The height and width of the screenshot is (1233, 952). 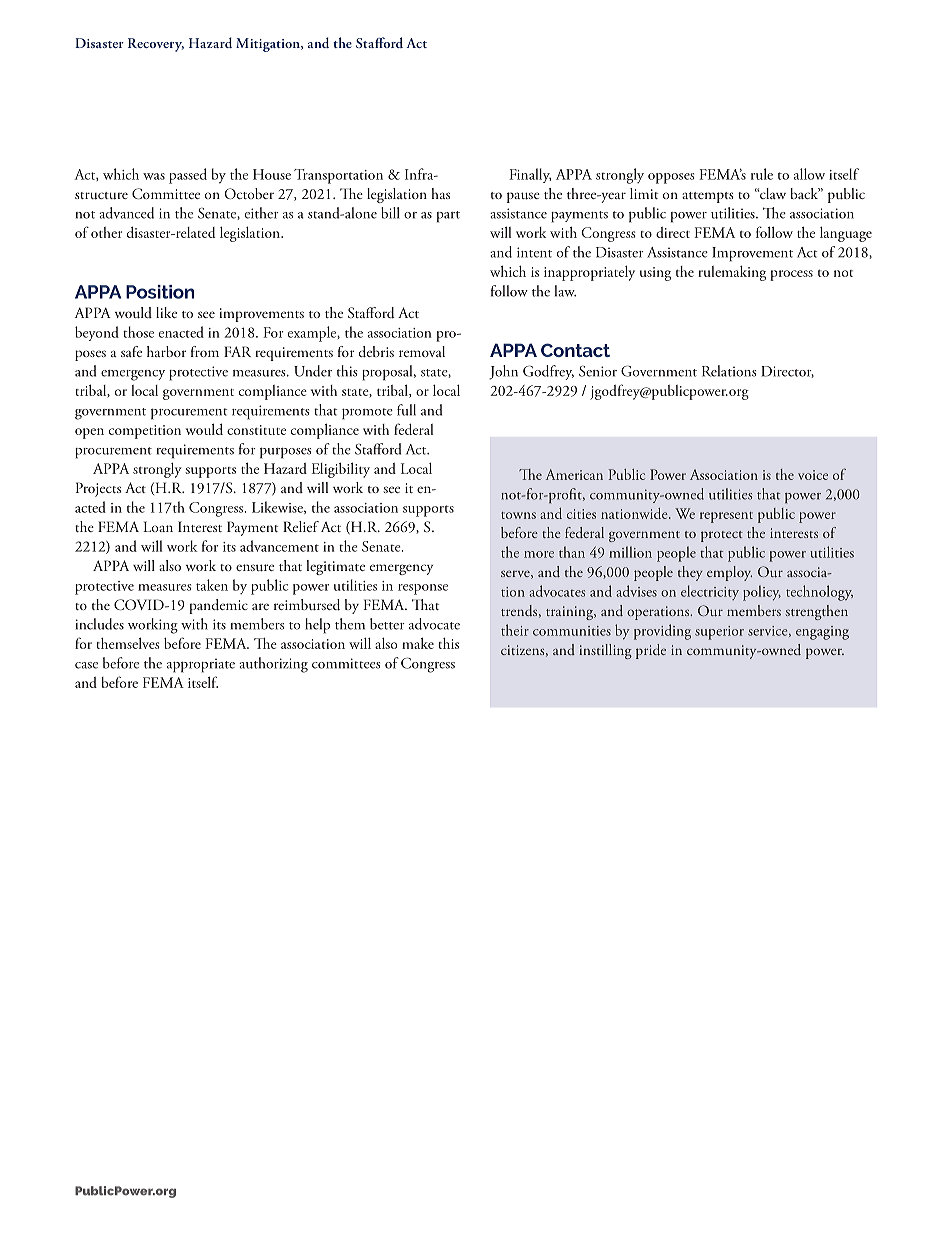 What do you see at coordinates (166, 351) in the screenshot?
I see `harbor` at bounding box center [166, 351].
